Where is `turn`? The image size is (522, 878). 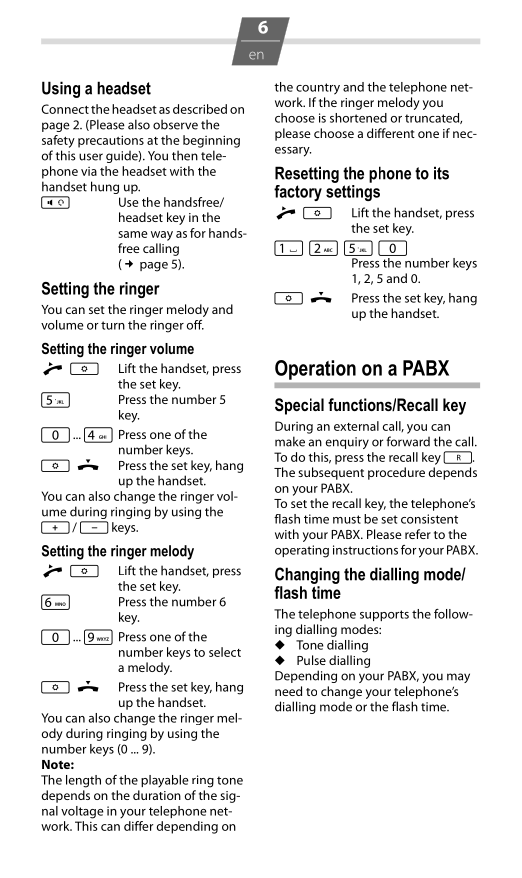
turn is located at coordinates (113, 325).
